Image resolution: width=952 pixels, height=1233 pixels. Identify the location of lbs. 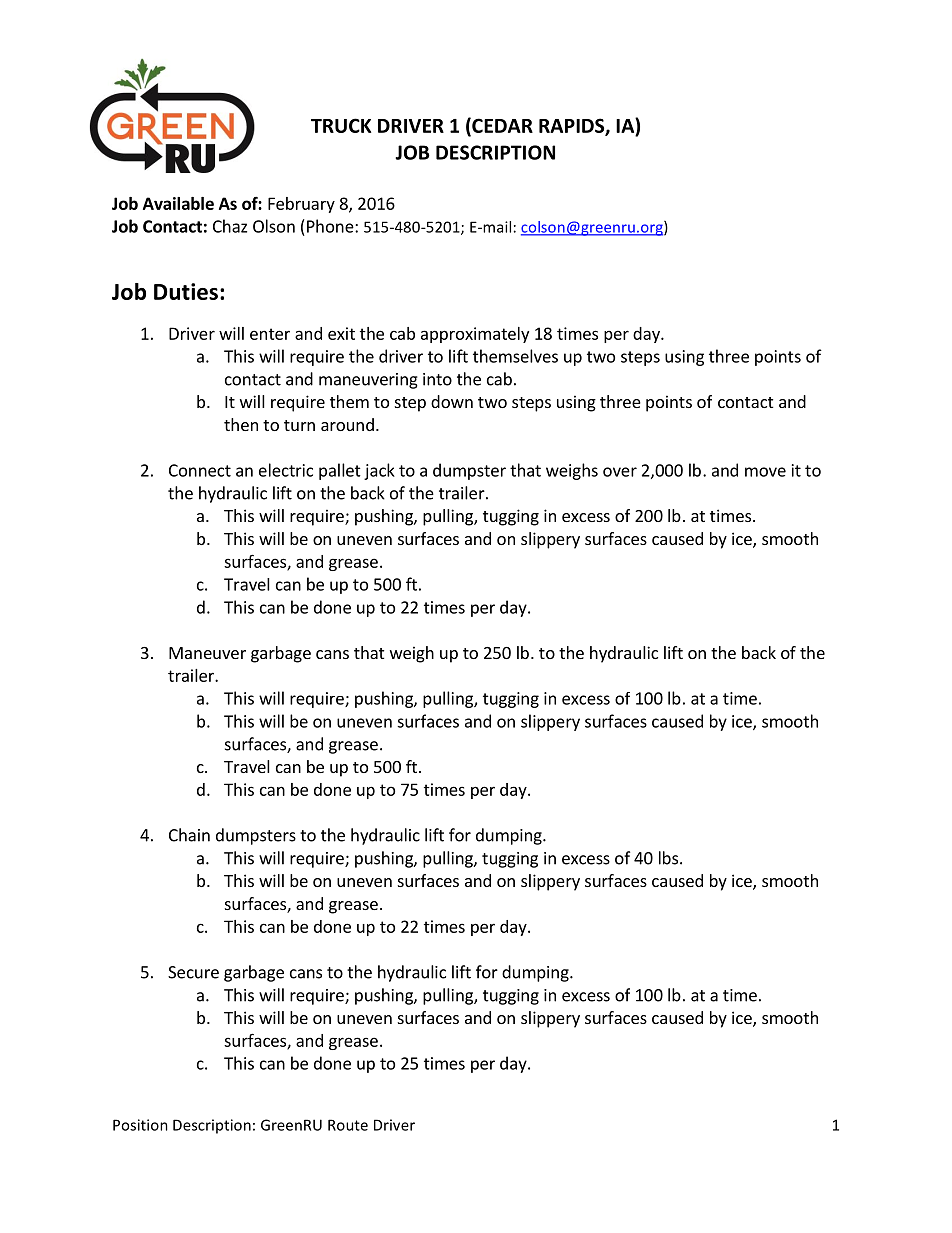
(668, 858).
